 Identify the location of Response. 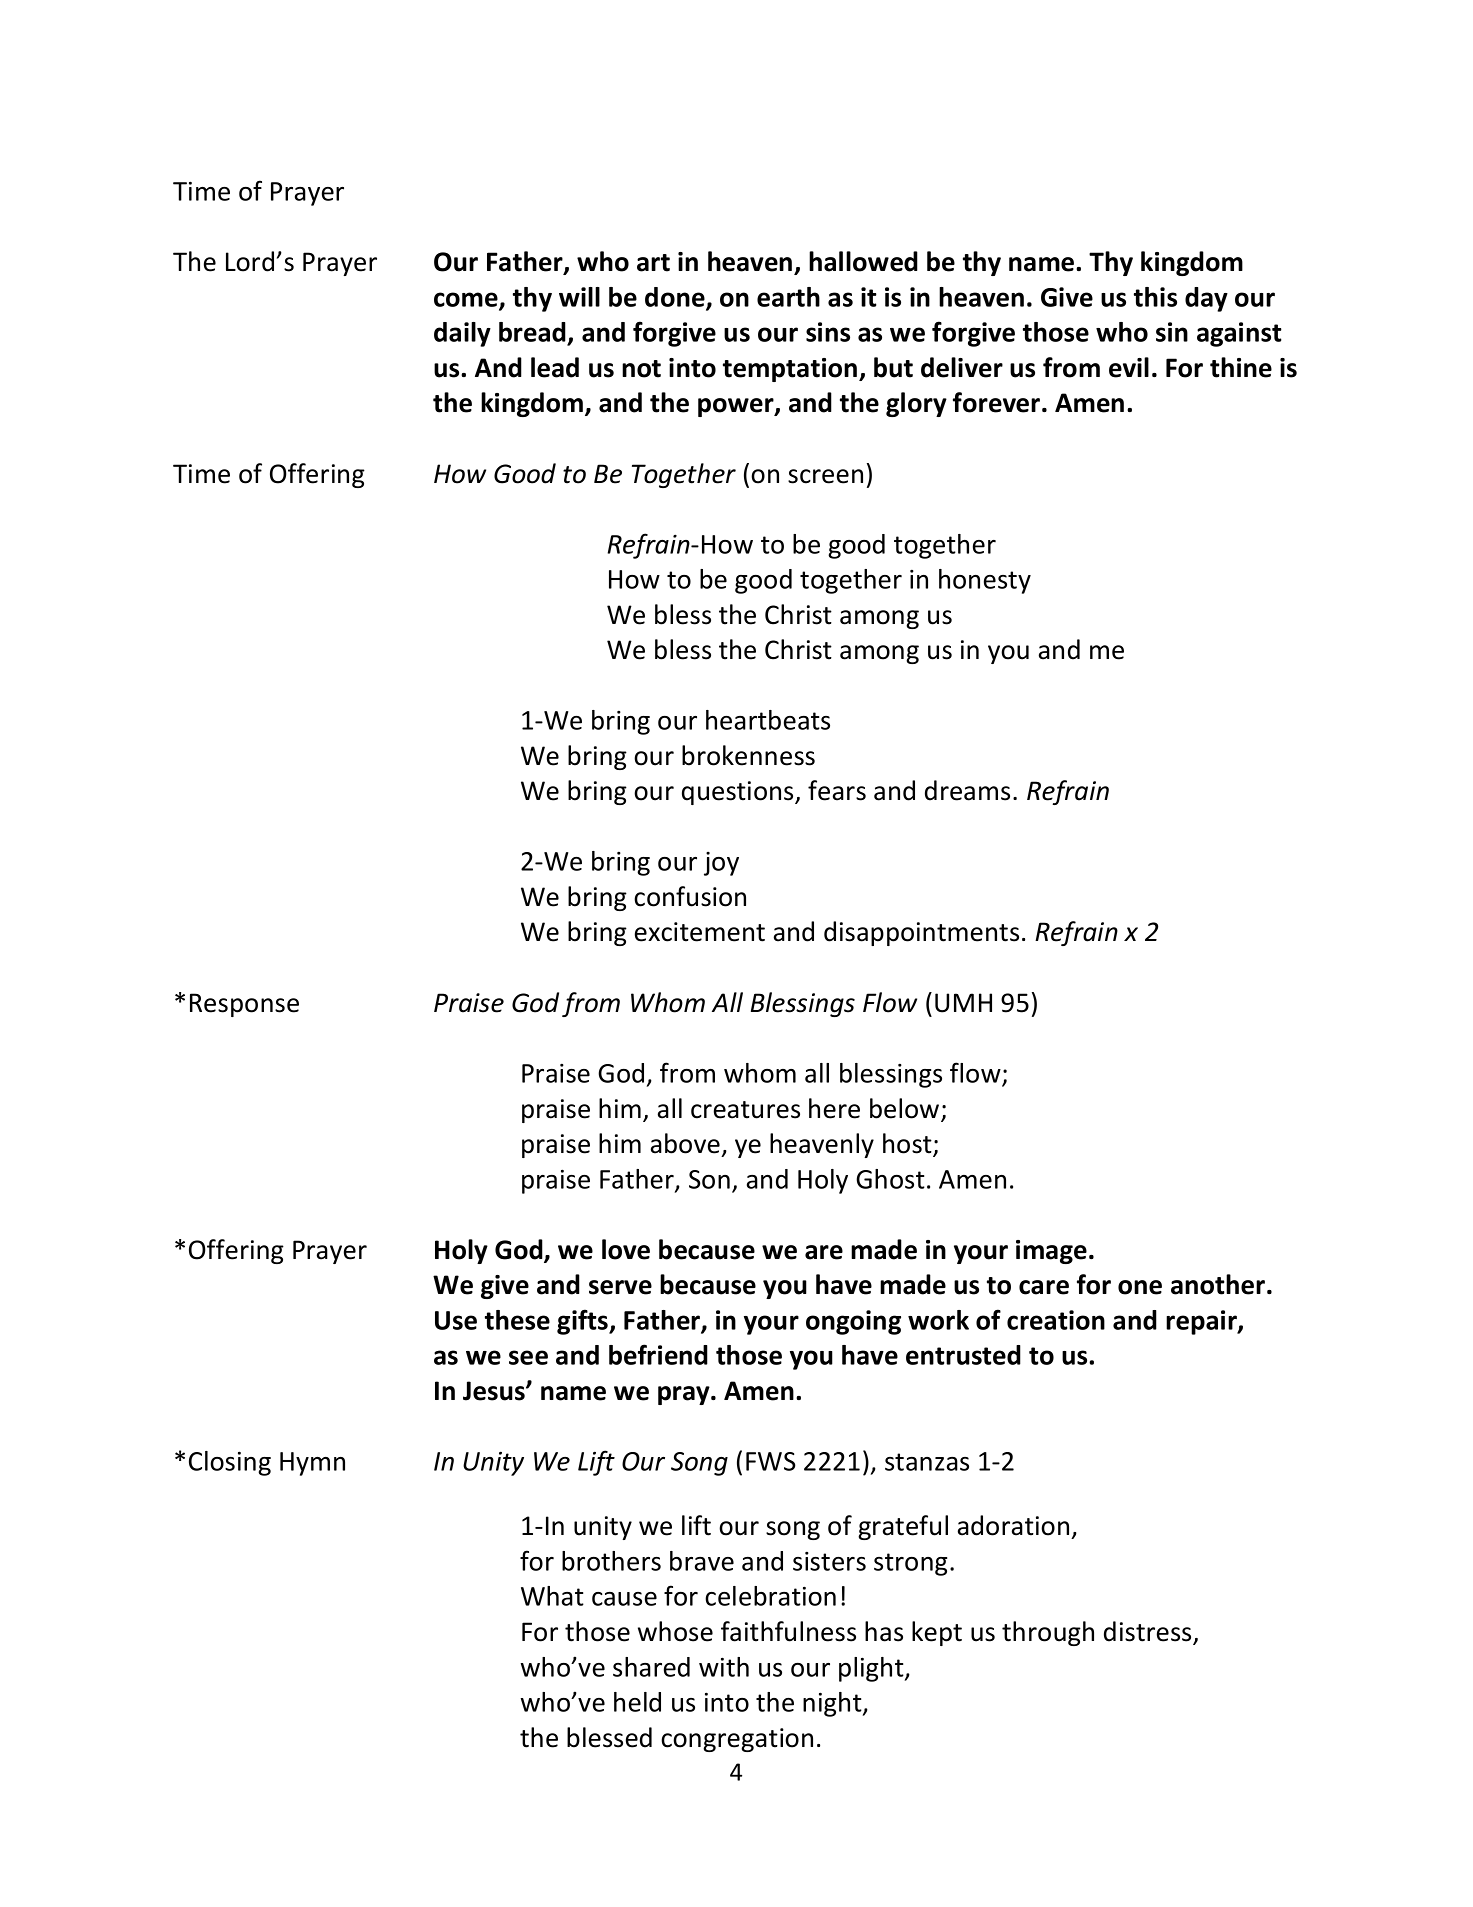
(244, 1005).
